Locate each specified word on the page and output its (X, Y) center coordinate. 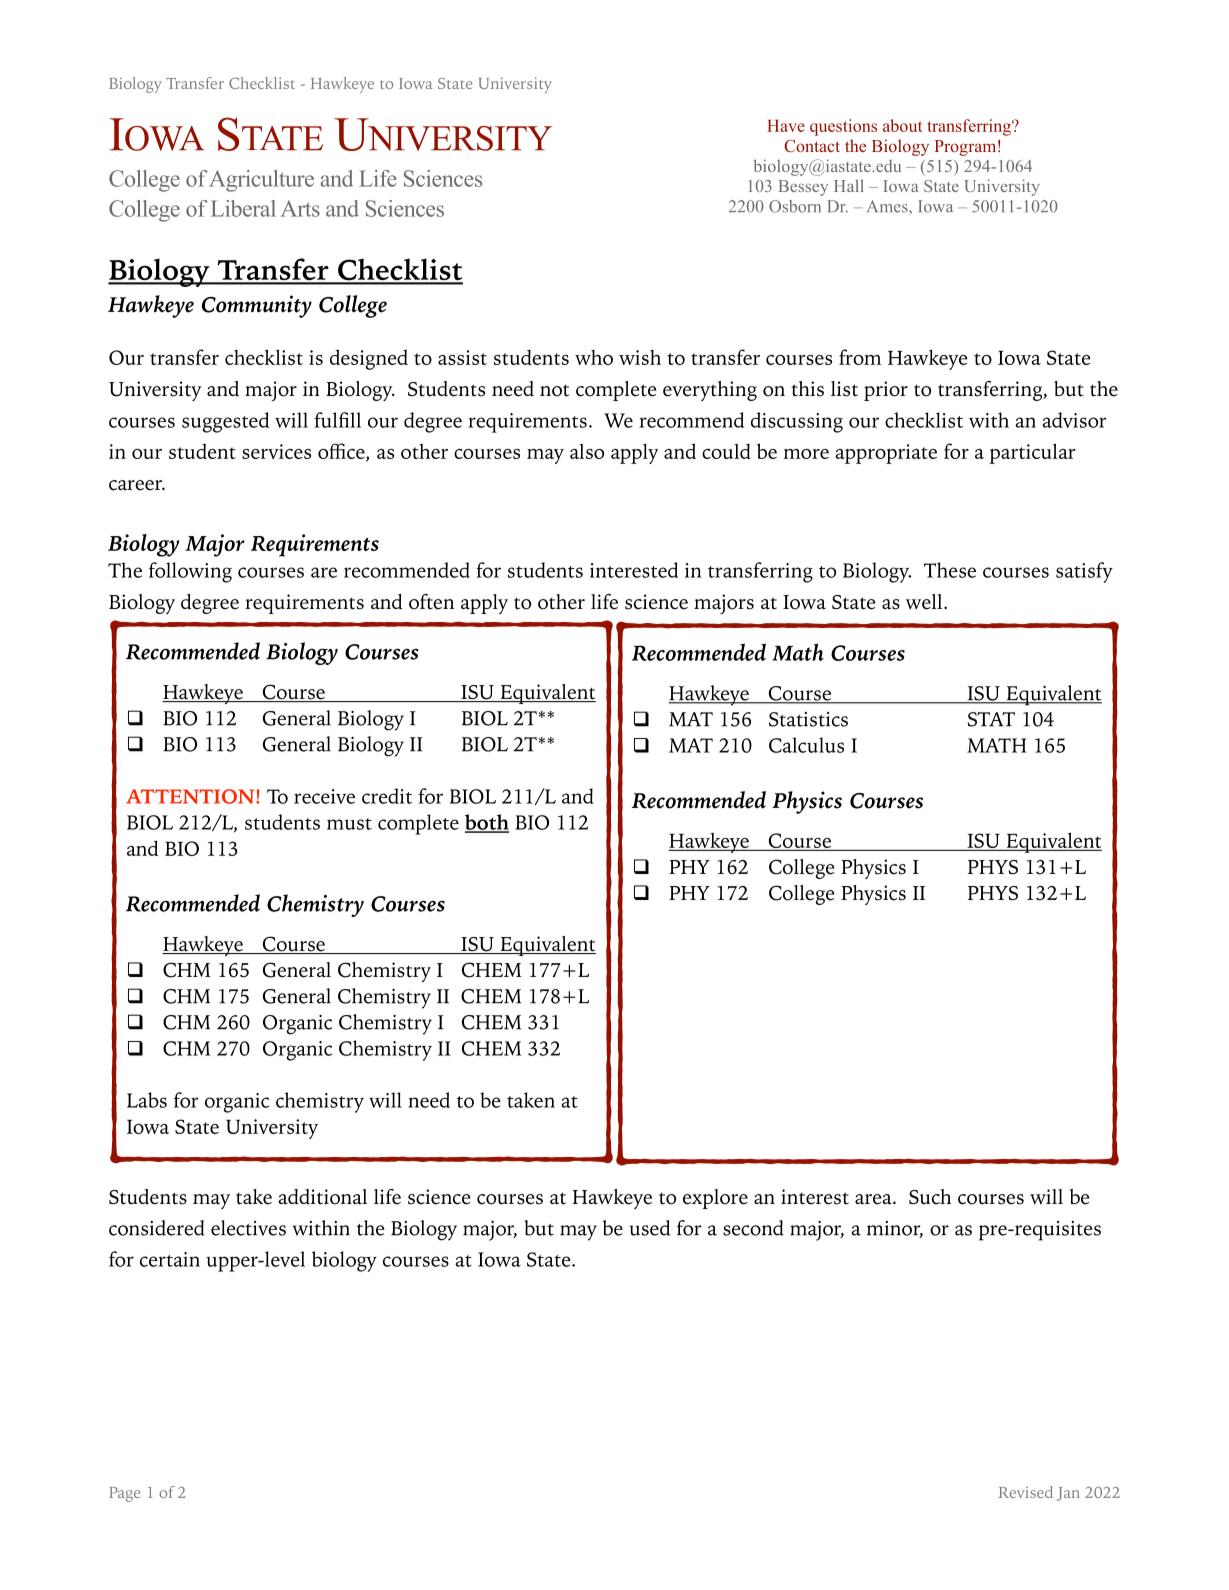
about (903, 125)
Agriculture (261, 181)
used (649, 1228)
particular (1032, 453)
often (431, 602)
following (190, 572)
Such (930, 1197)
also (587, 451)
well (925, 602)
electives (248, 1228)
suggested (225, 422)
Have (786, 126)
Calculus (806, 745)
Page (124, 1494)
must (349, 824)
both (487, 823)
